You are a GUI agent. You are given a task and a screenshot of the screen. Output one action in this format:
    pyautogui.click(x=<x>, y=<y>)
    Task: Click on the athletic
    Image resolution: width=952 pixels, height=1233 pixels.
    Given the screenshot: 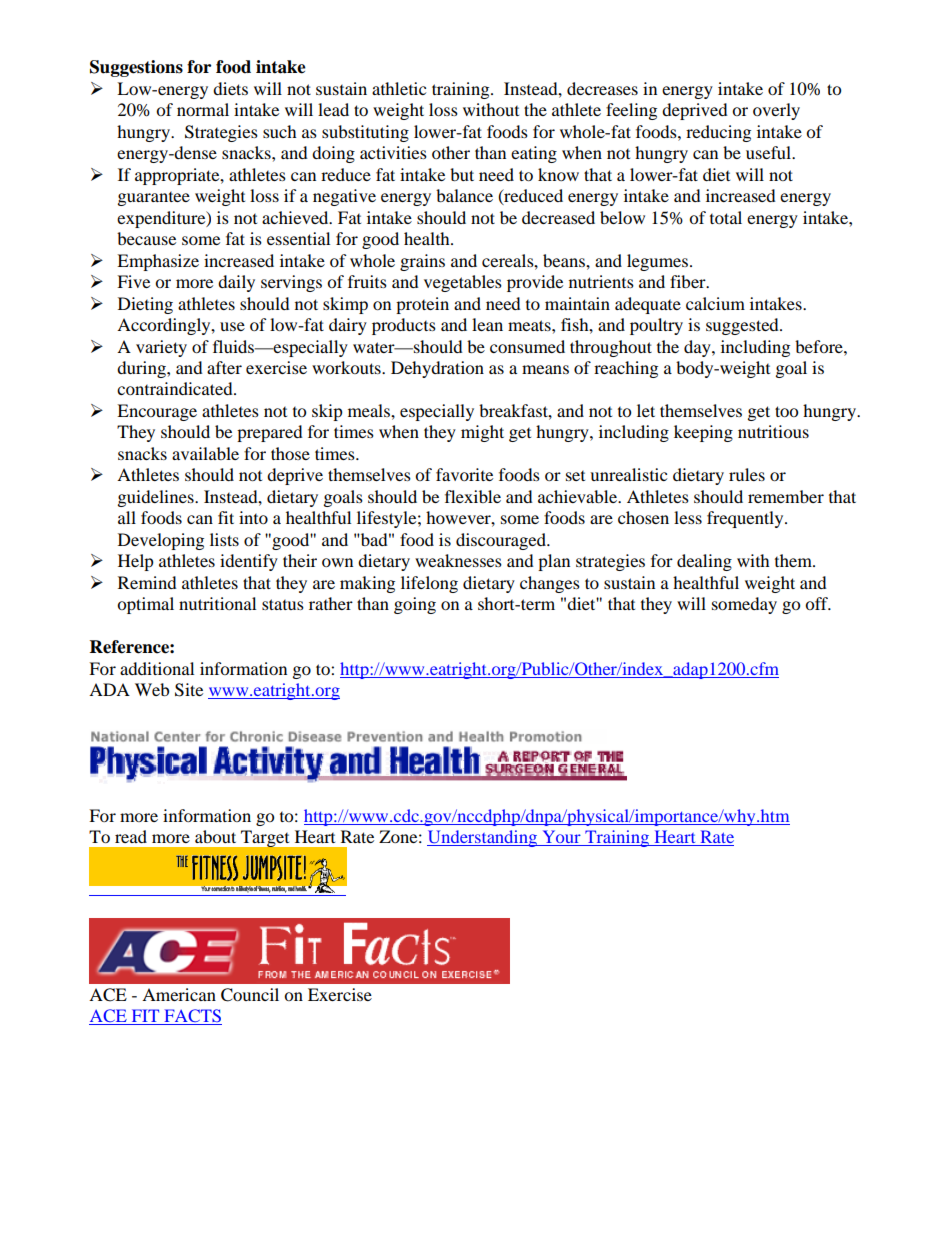 What is the action you would take?
    pyautogui.click(x=399, y=88)
